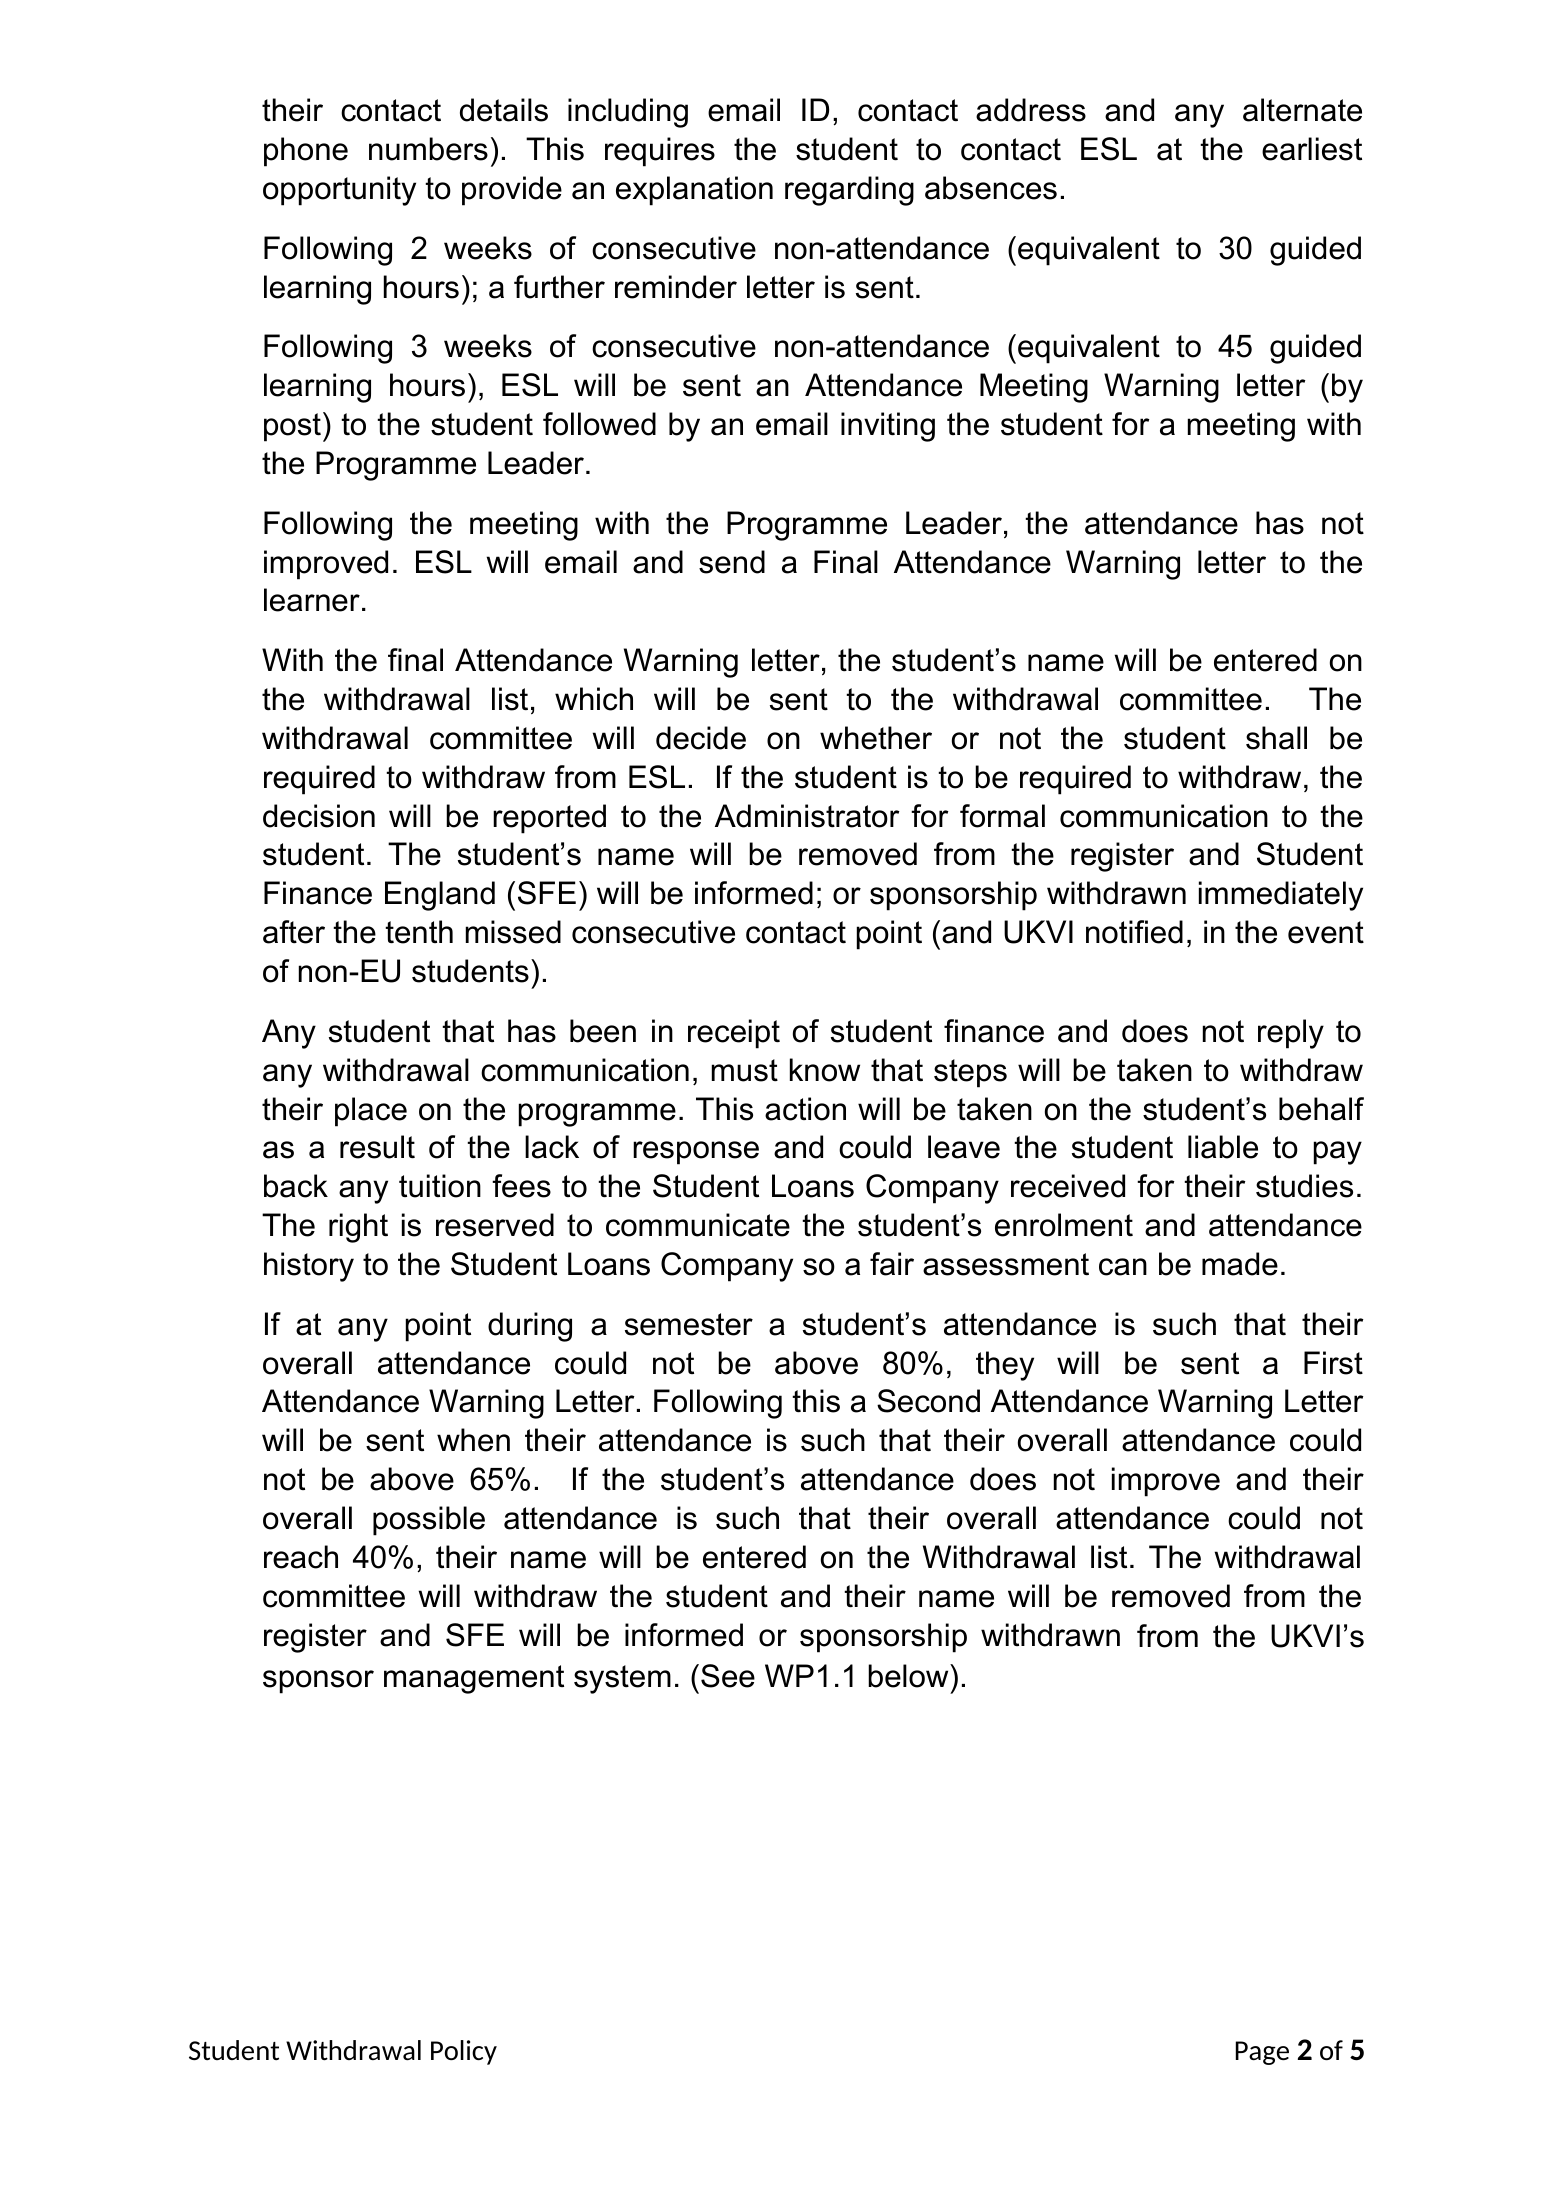 The width and height of the page is (1553, 2196). What do you see at coordinates (1312, 149) in the page?
I see `earliest` at bounding box center [1312, 149].
